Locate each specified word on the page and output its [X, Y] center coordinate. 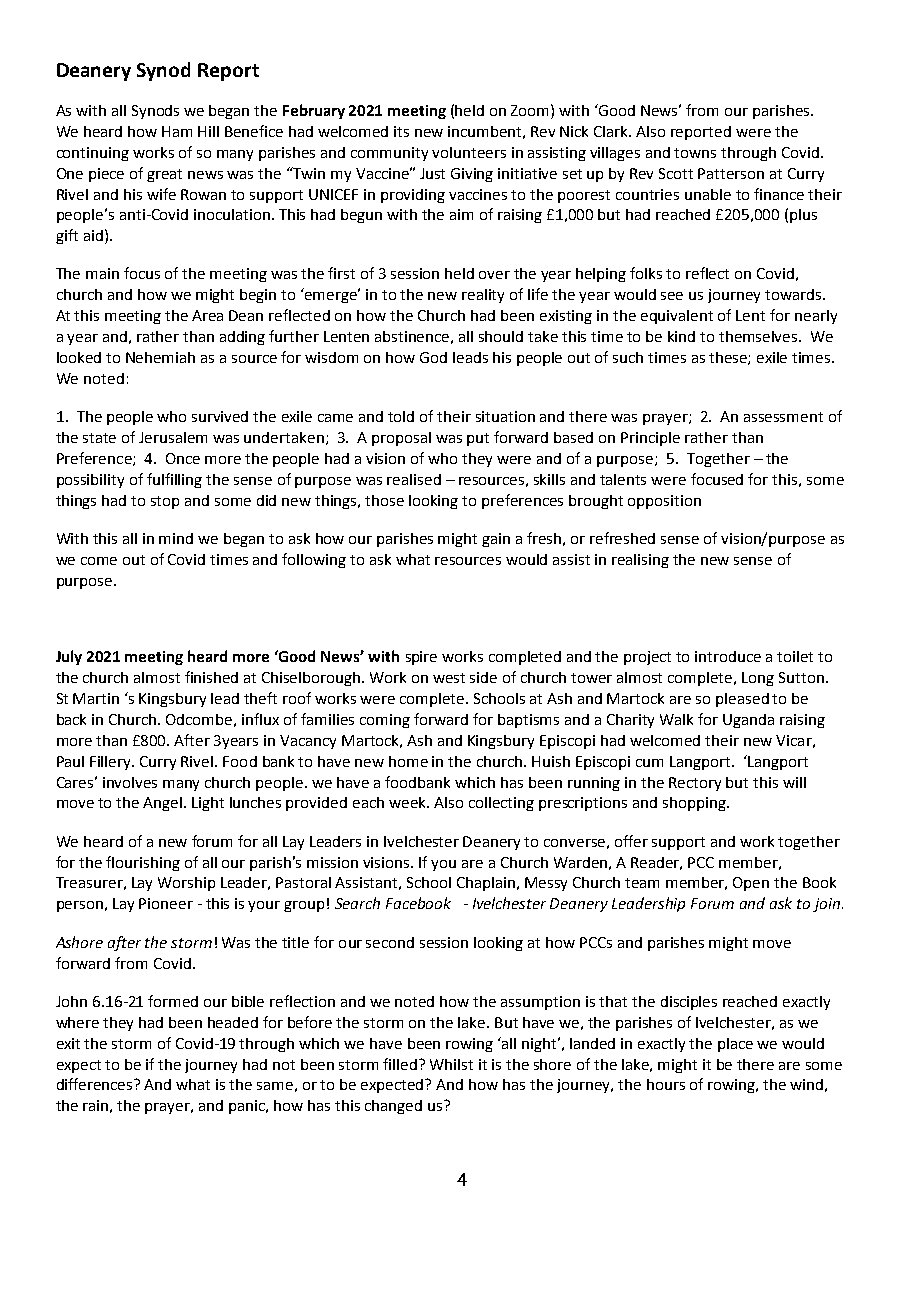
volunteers [469, 152]
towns [695, 153]
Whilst [451, 1064]
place [735, 1045]
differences [96, 1084]
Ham [177, 131]
